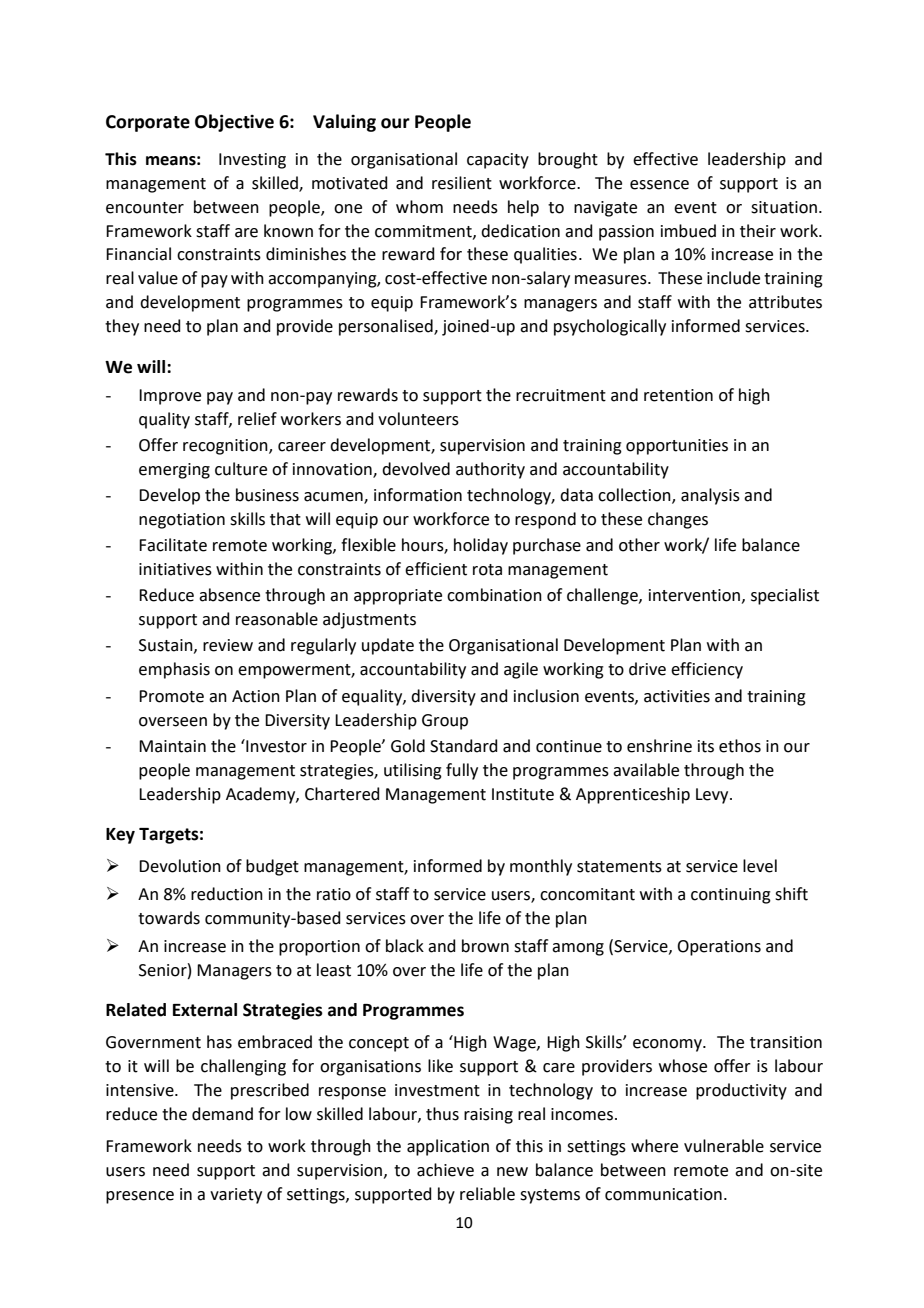 This screenshot has height=1308, width=924. What do you see at coordinates (462, 183) in the screenshot?
I see `resilient` at bounding box center [462, 183].
